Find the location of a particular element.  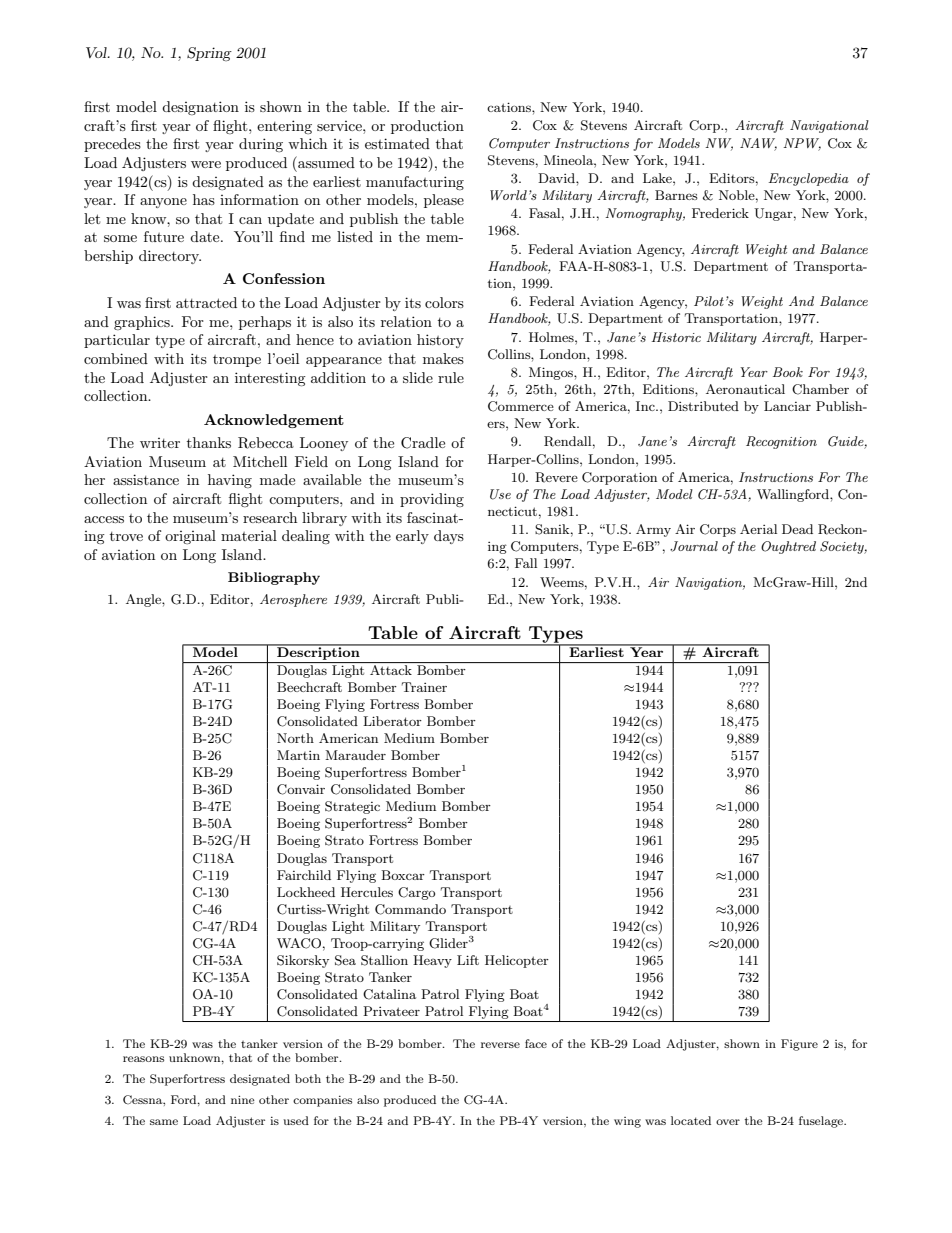

Spring is located at coordinates (209, 54).
